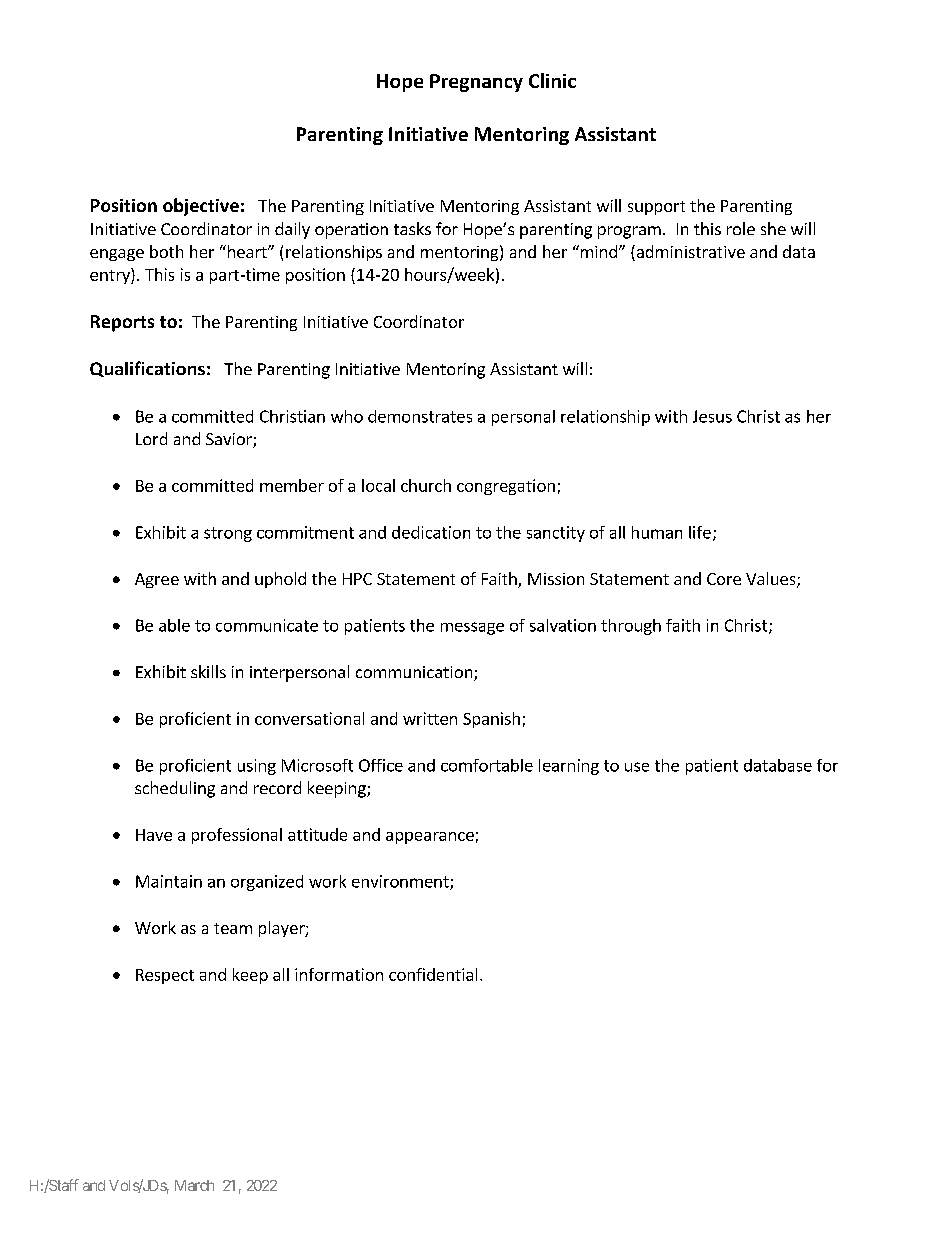 The width and height of the screenshot is (952, 1233). I want to click on information, so click(339, 974).
